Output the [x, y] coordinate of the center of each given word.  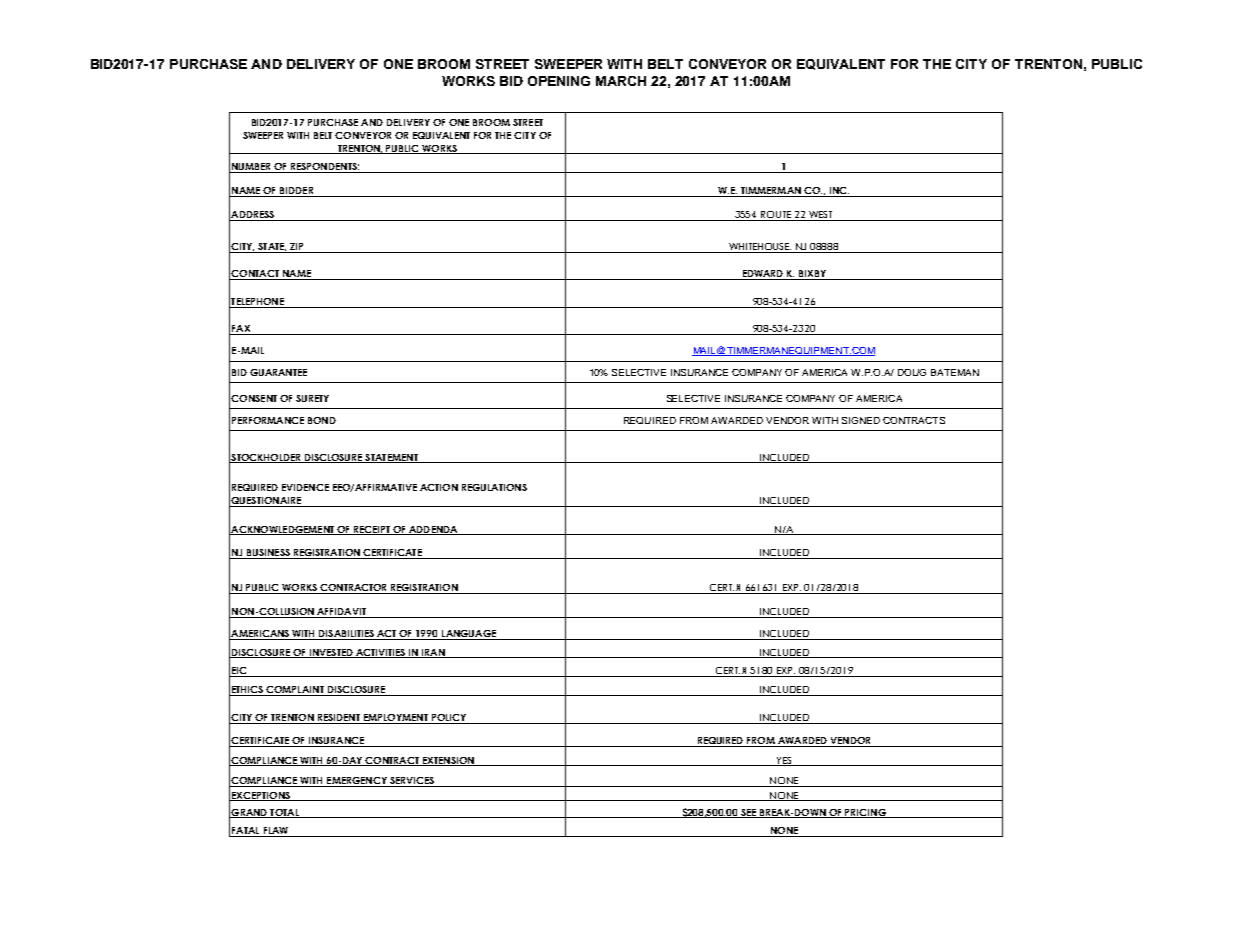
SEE [749, 813]
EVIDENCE [305, 487]
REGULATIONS [494, 487]
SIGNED [861, 420]
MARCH [621, 81]
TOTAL [284, 813]
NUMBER [251, 168]
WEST [821, 216]
